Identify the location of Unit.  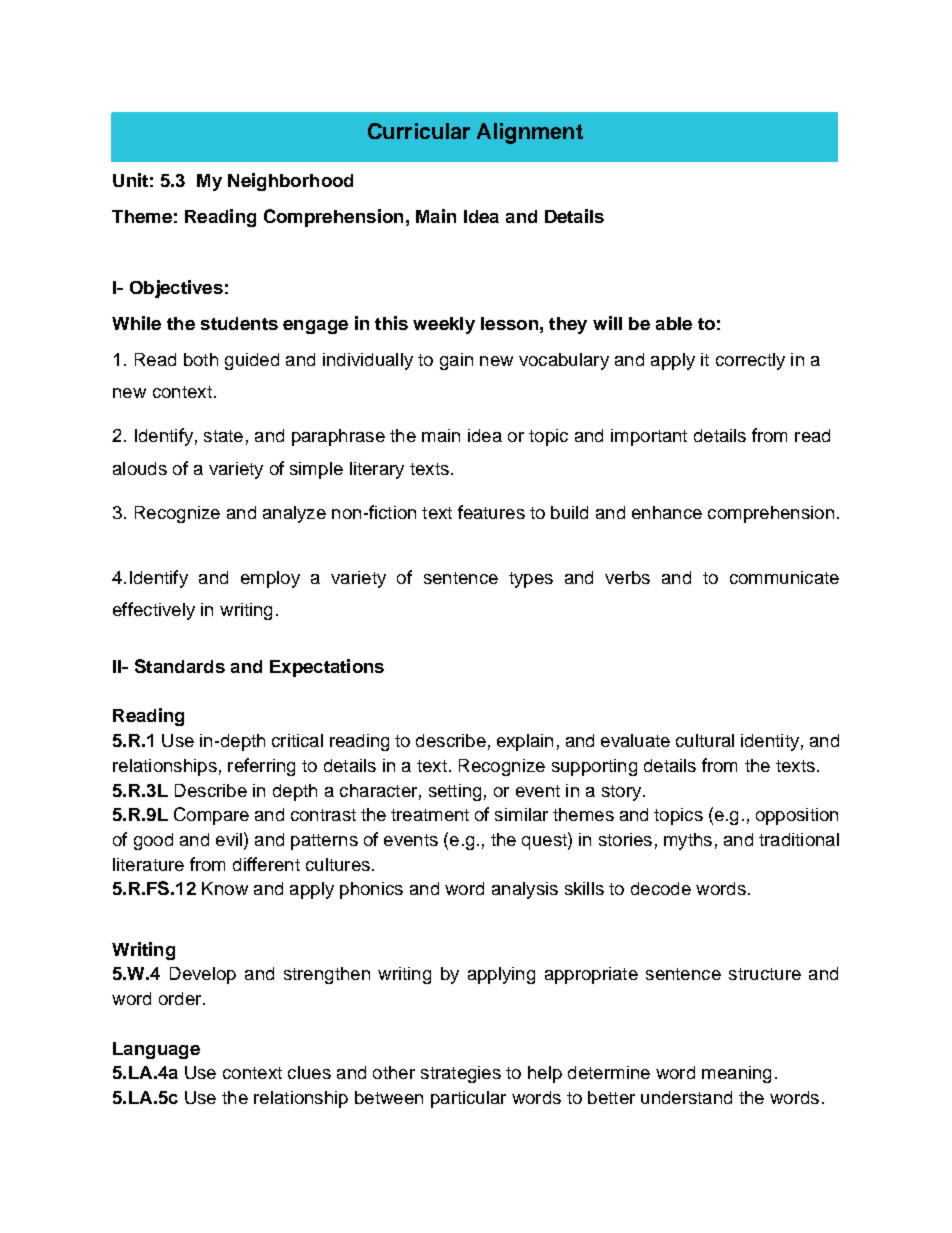
(130, 180).
